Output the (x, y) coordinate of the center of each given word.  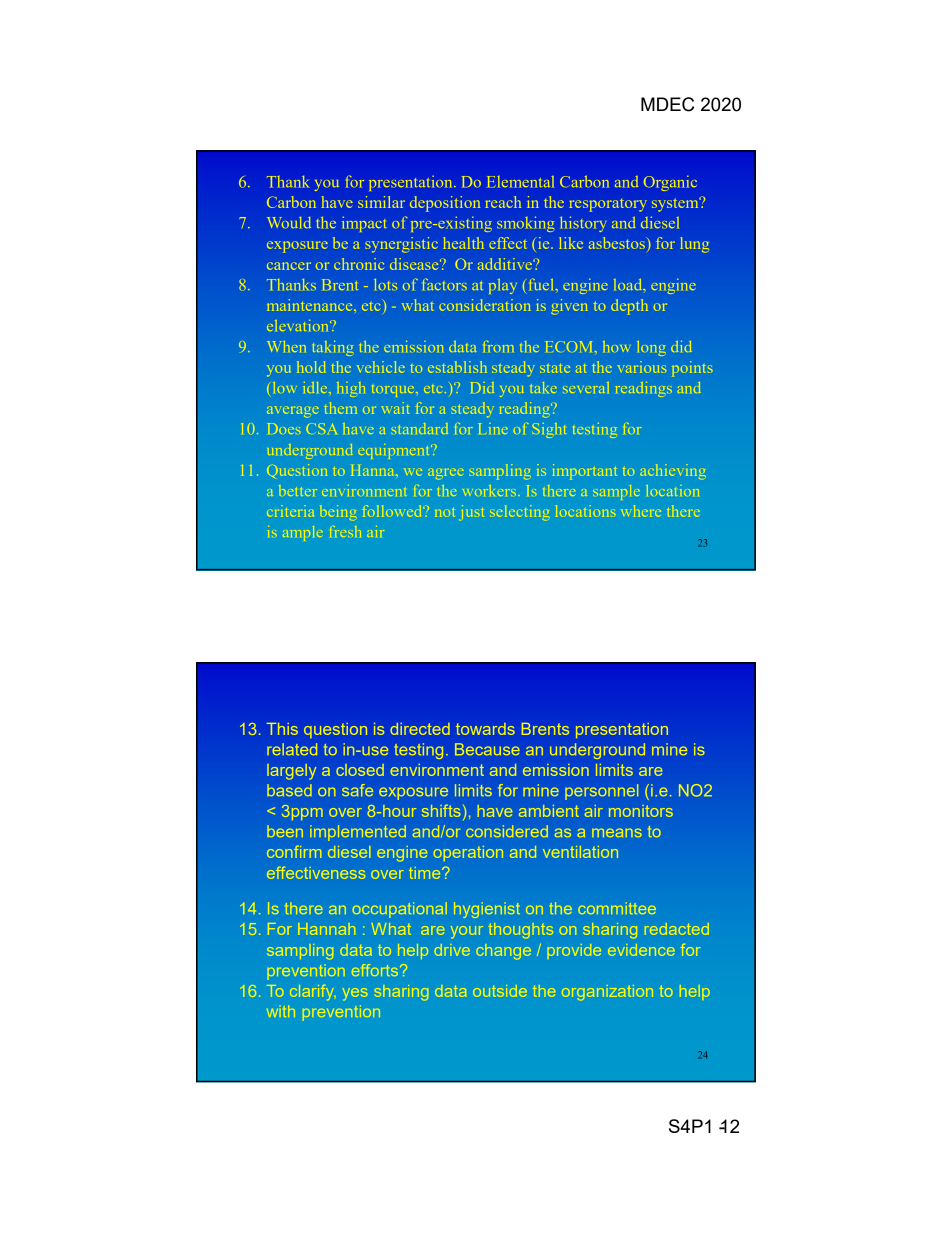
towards (485, 729)
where (641, 511)
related (292, 749)
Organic (670, 183)
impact (364, 224)
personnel (601, 792)
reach (503, 202)
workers (489, 490)
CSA (321, 429)
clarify (312, 992)
